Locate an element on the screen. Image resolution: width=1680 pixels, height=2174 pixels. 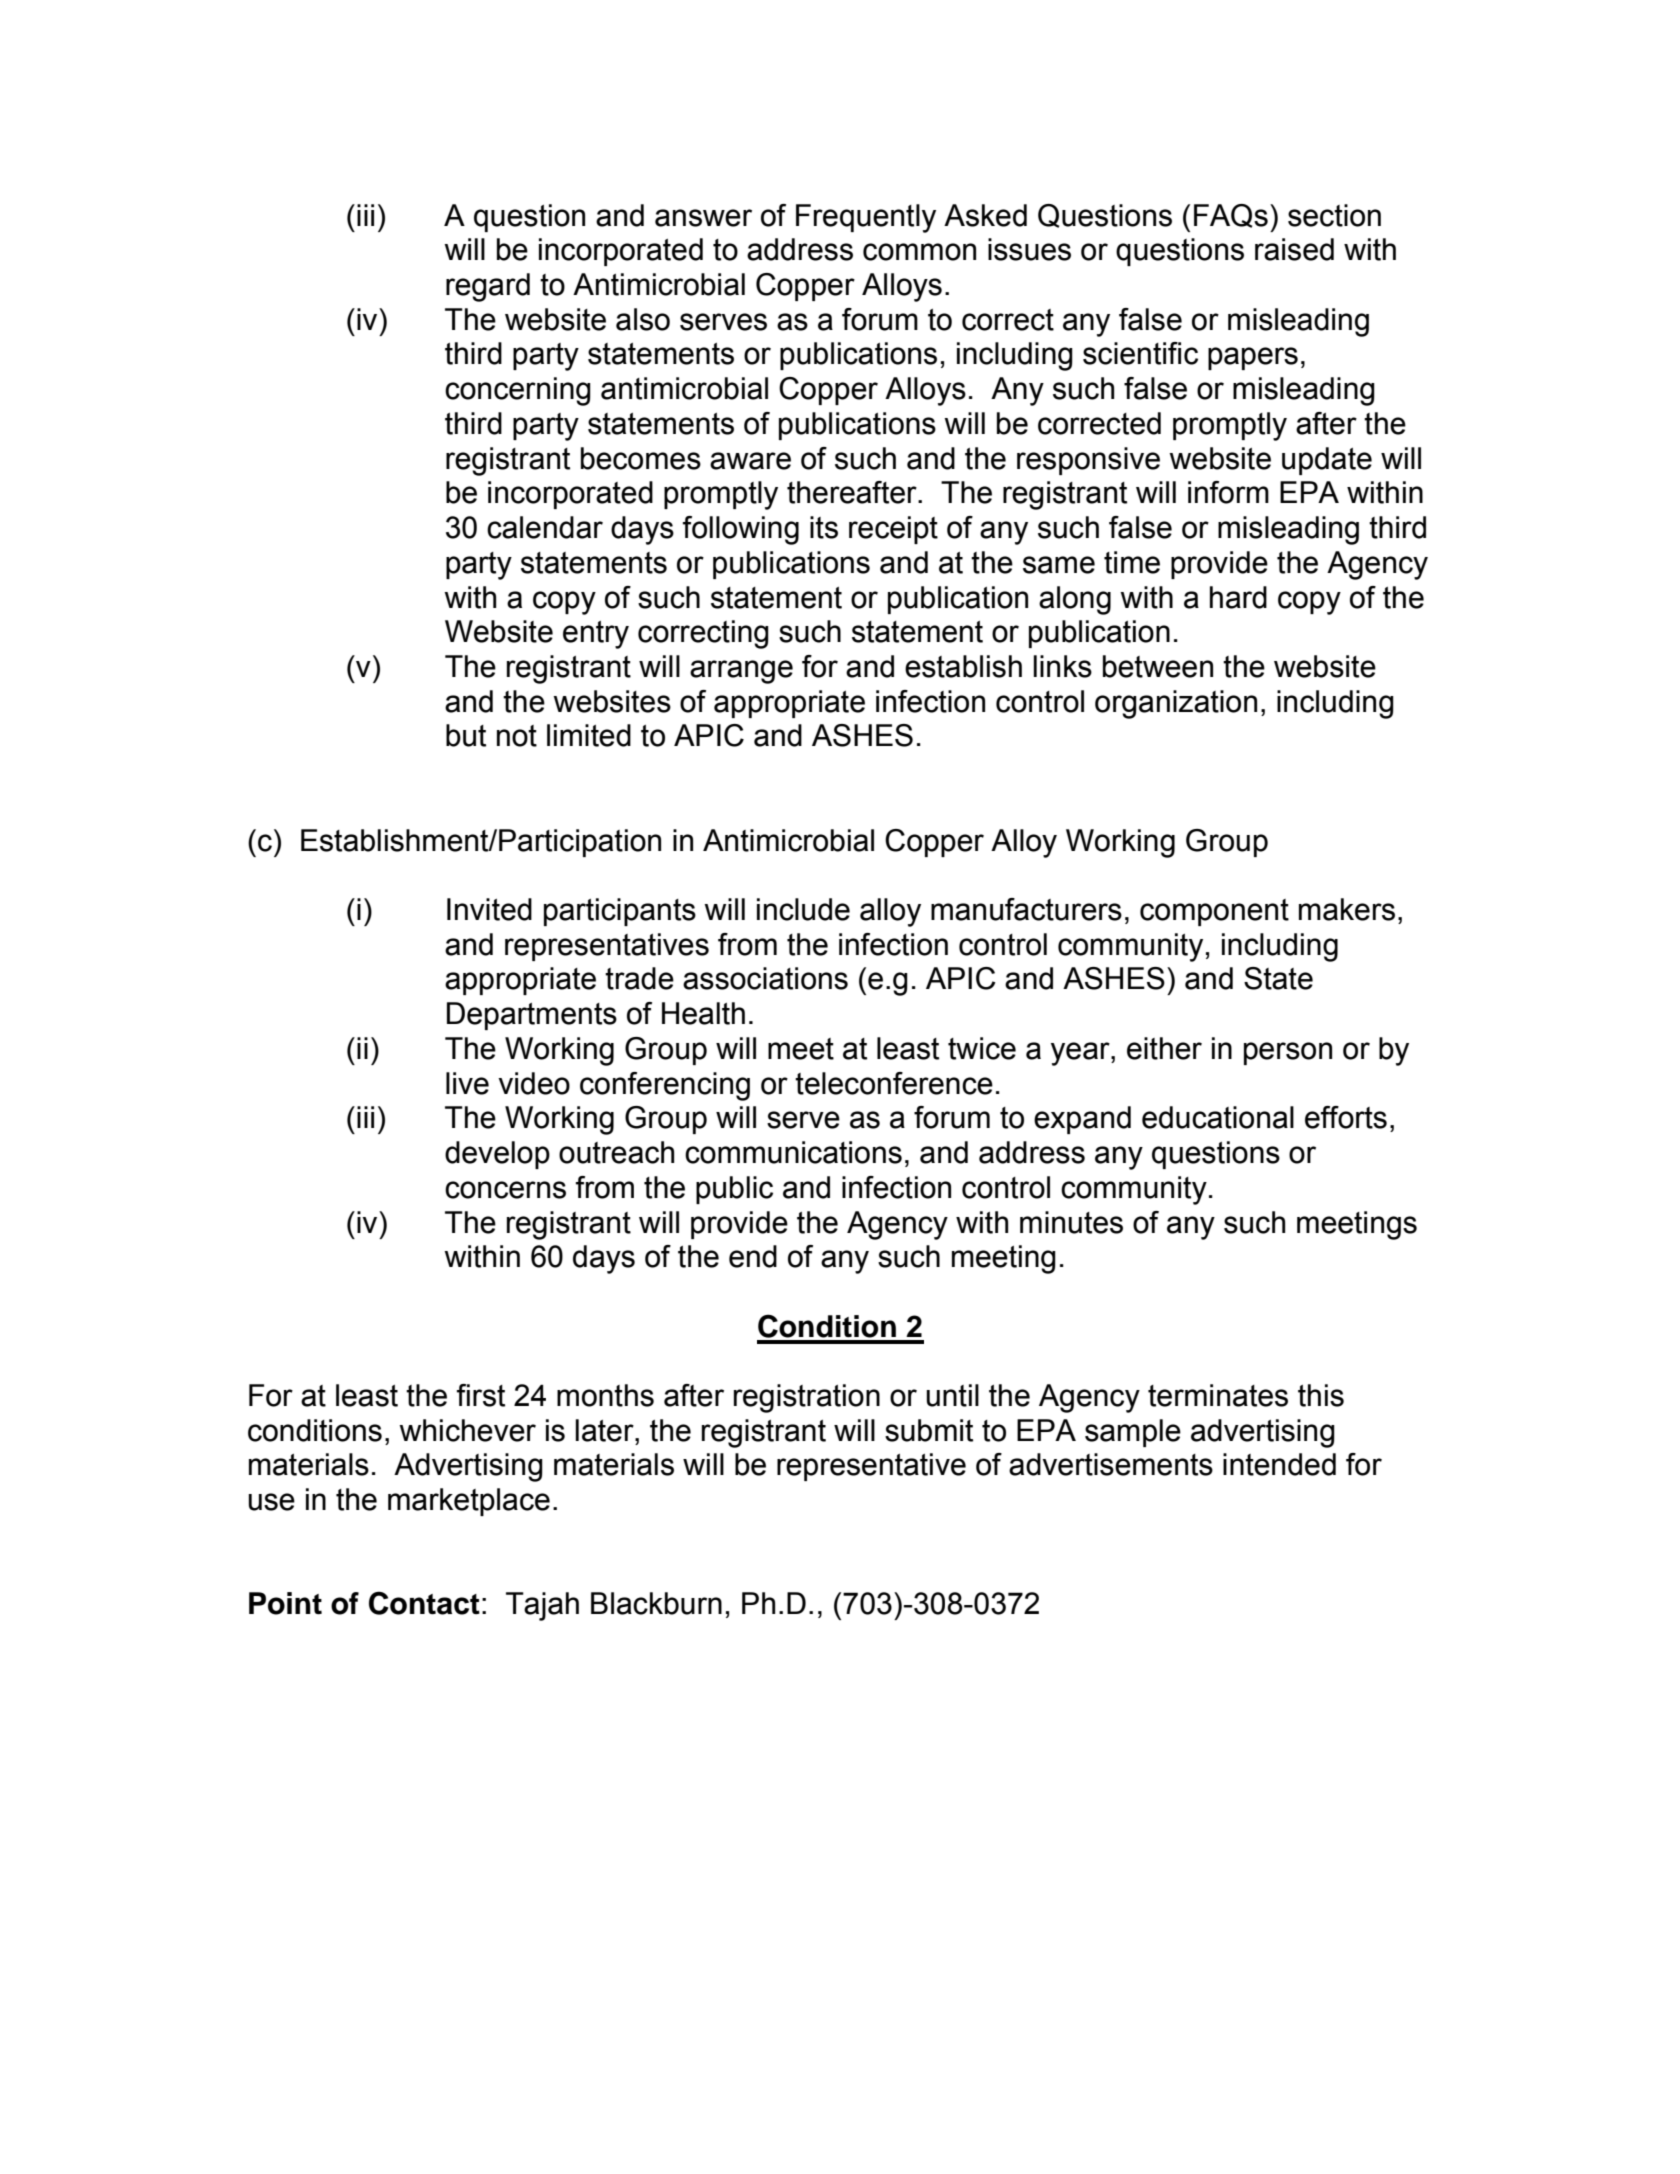
Contact is located at coordinates (424, 1603).
